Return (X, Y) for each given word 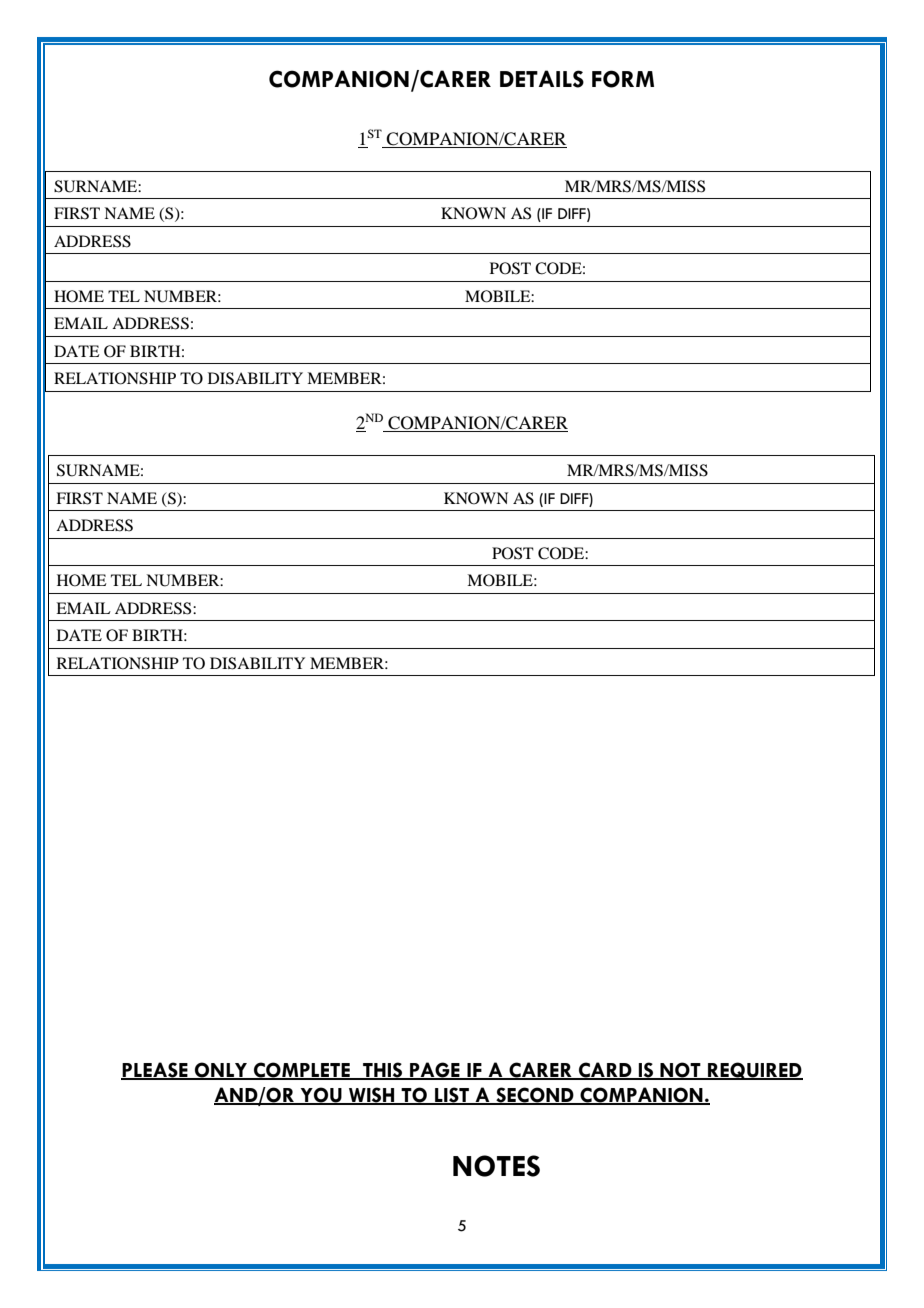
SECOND (535, 1096)
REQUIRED (754, 1071)
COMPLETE (302, 1070)
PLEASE (155, 1070)
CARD (605, 1070)
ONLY (221, 1070)
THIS (383, 1070)
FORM (623, 79)
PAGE (435, 1070)
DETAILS (542, 79)
